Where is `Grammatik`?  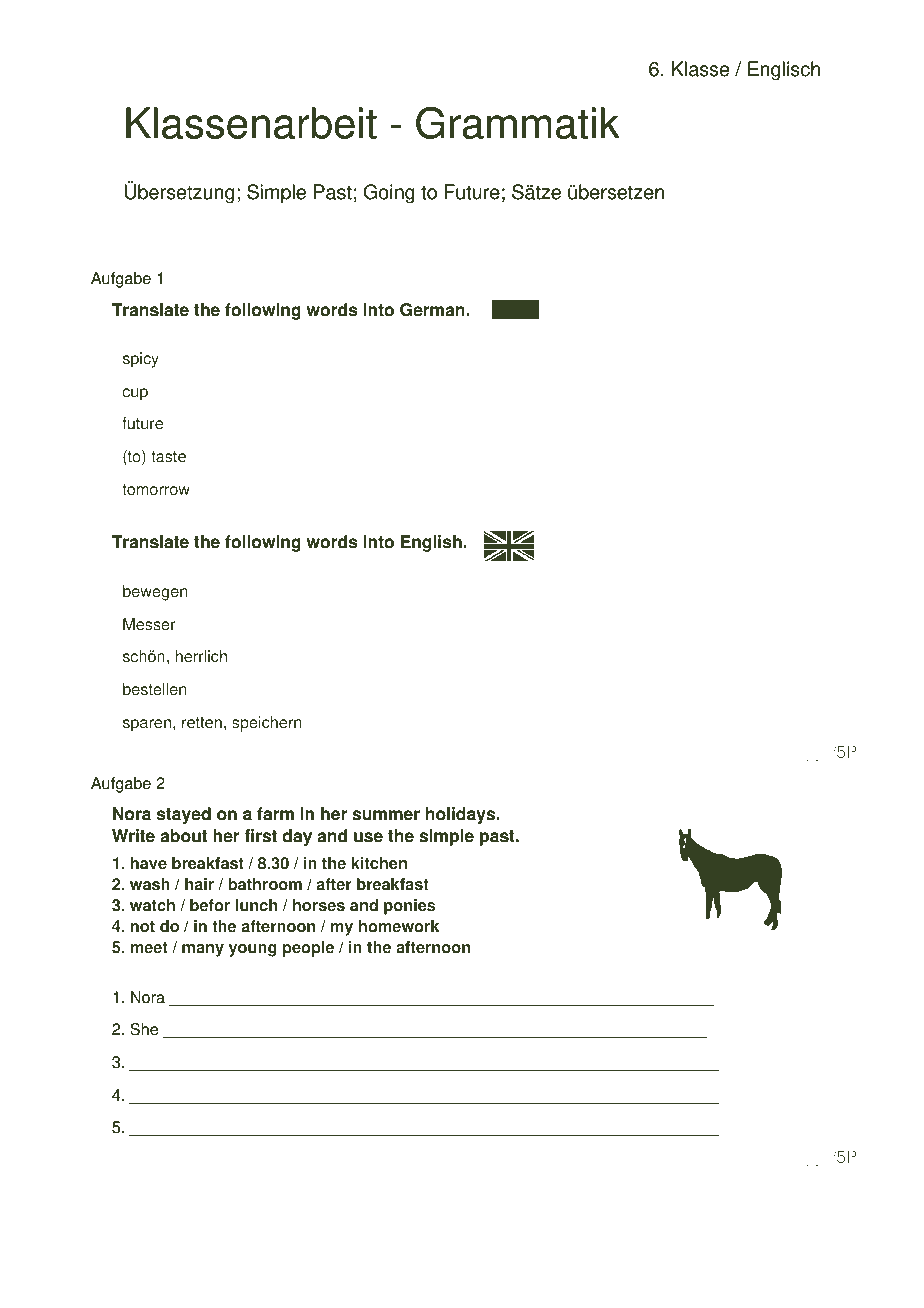 Grammatik is located at coordinates (518, 123).
